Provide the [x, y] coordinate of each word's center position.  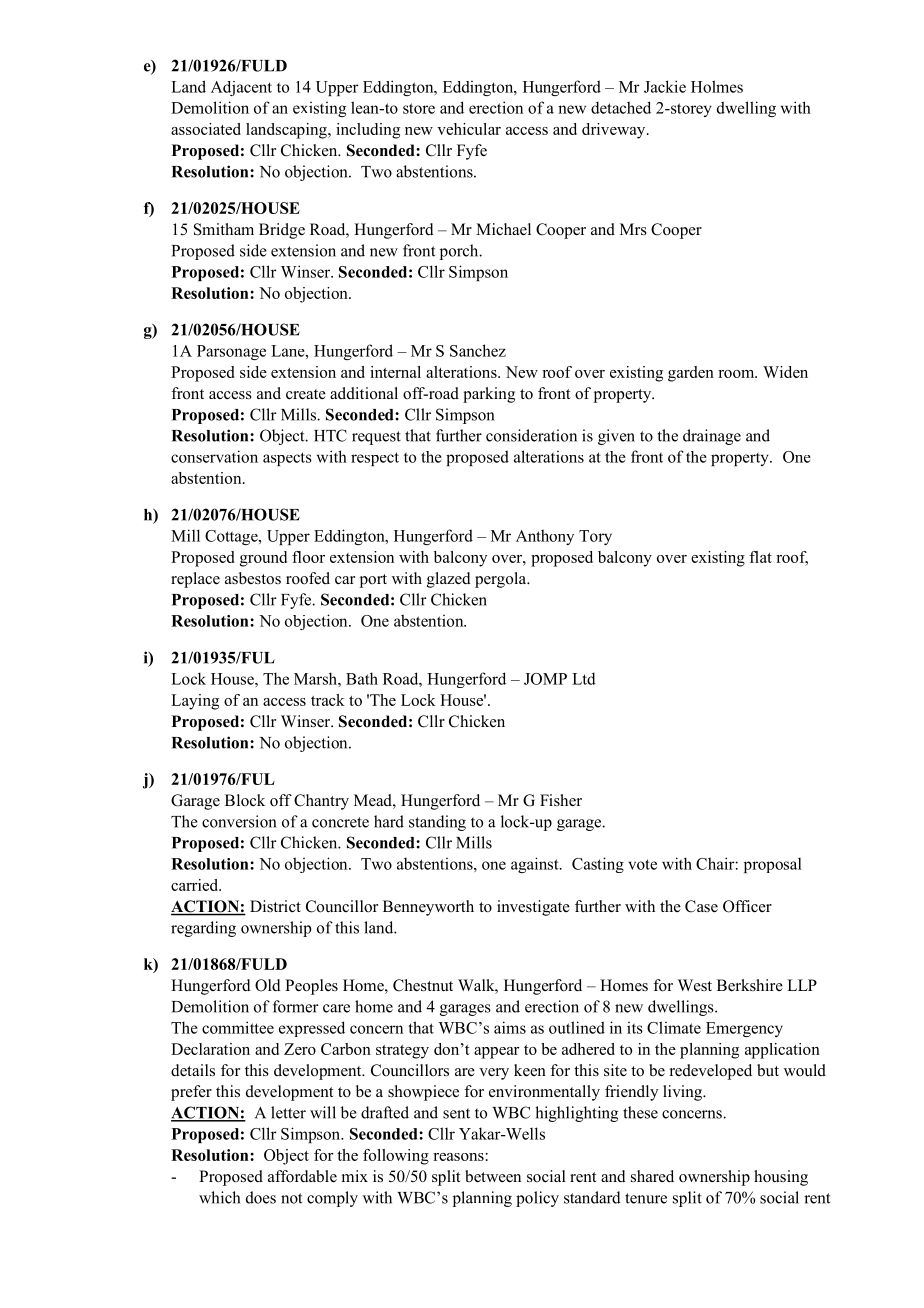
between [493, 1176]
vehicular [469, 129]
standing [437, 823]
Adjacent [241, 88]
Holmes [717, 86]
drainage [712, 437]
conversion [239, 821]
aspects [287, 459]
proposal [773, 865]
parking [489, 395]
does [261, 1197]
